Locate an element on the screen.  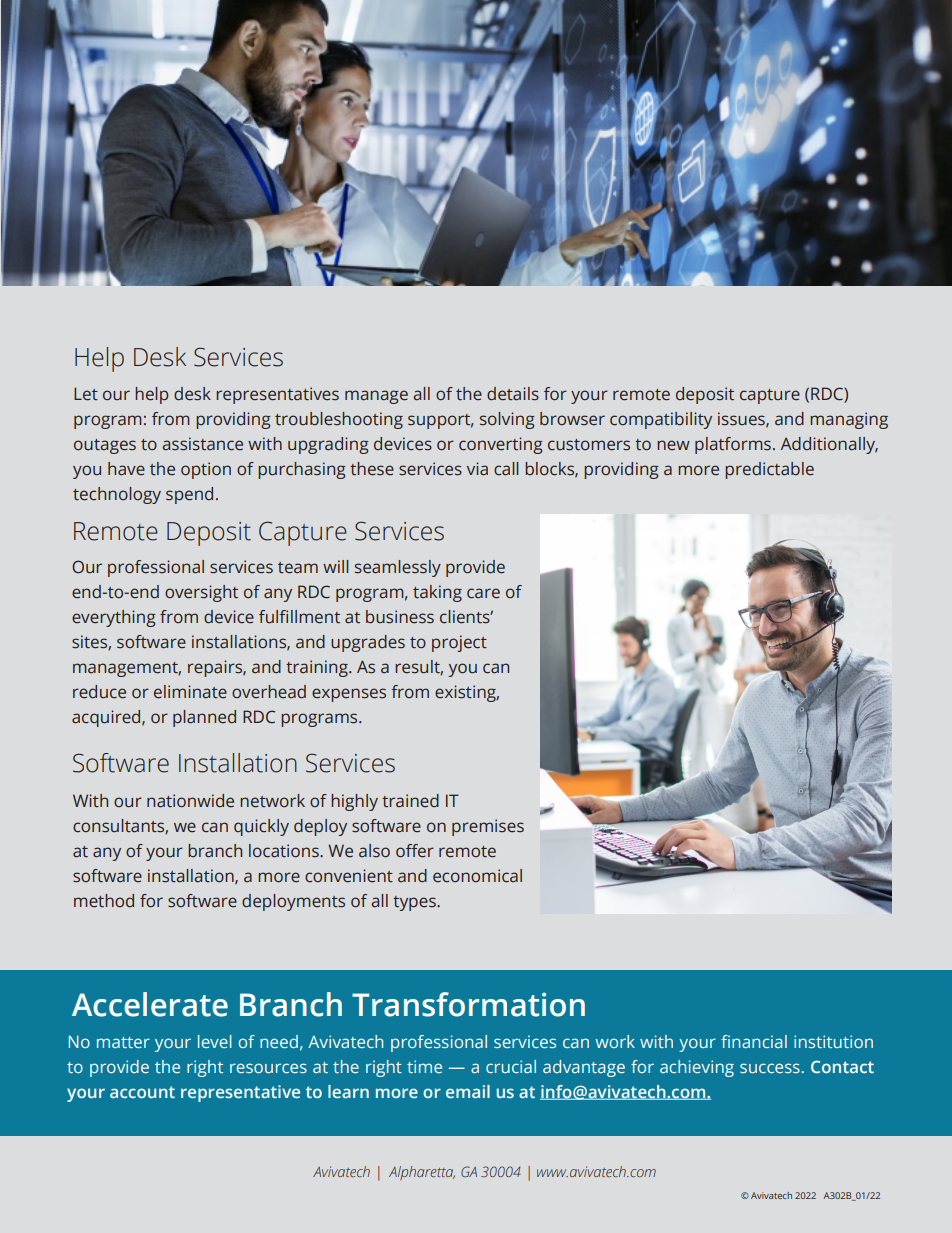
premises is located at coordinates (488, 827).
